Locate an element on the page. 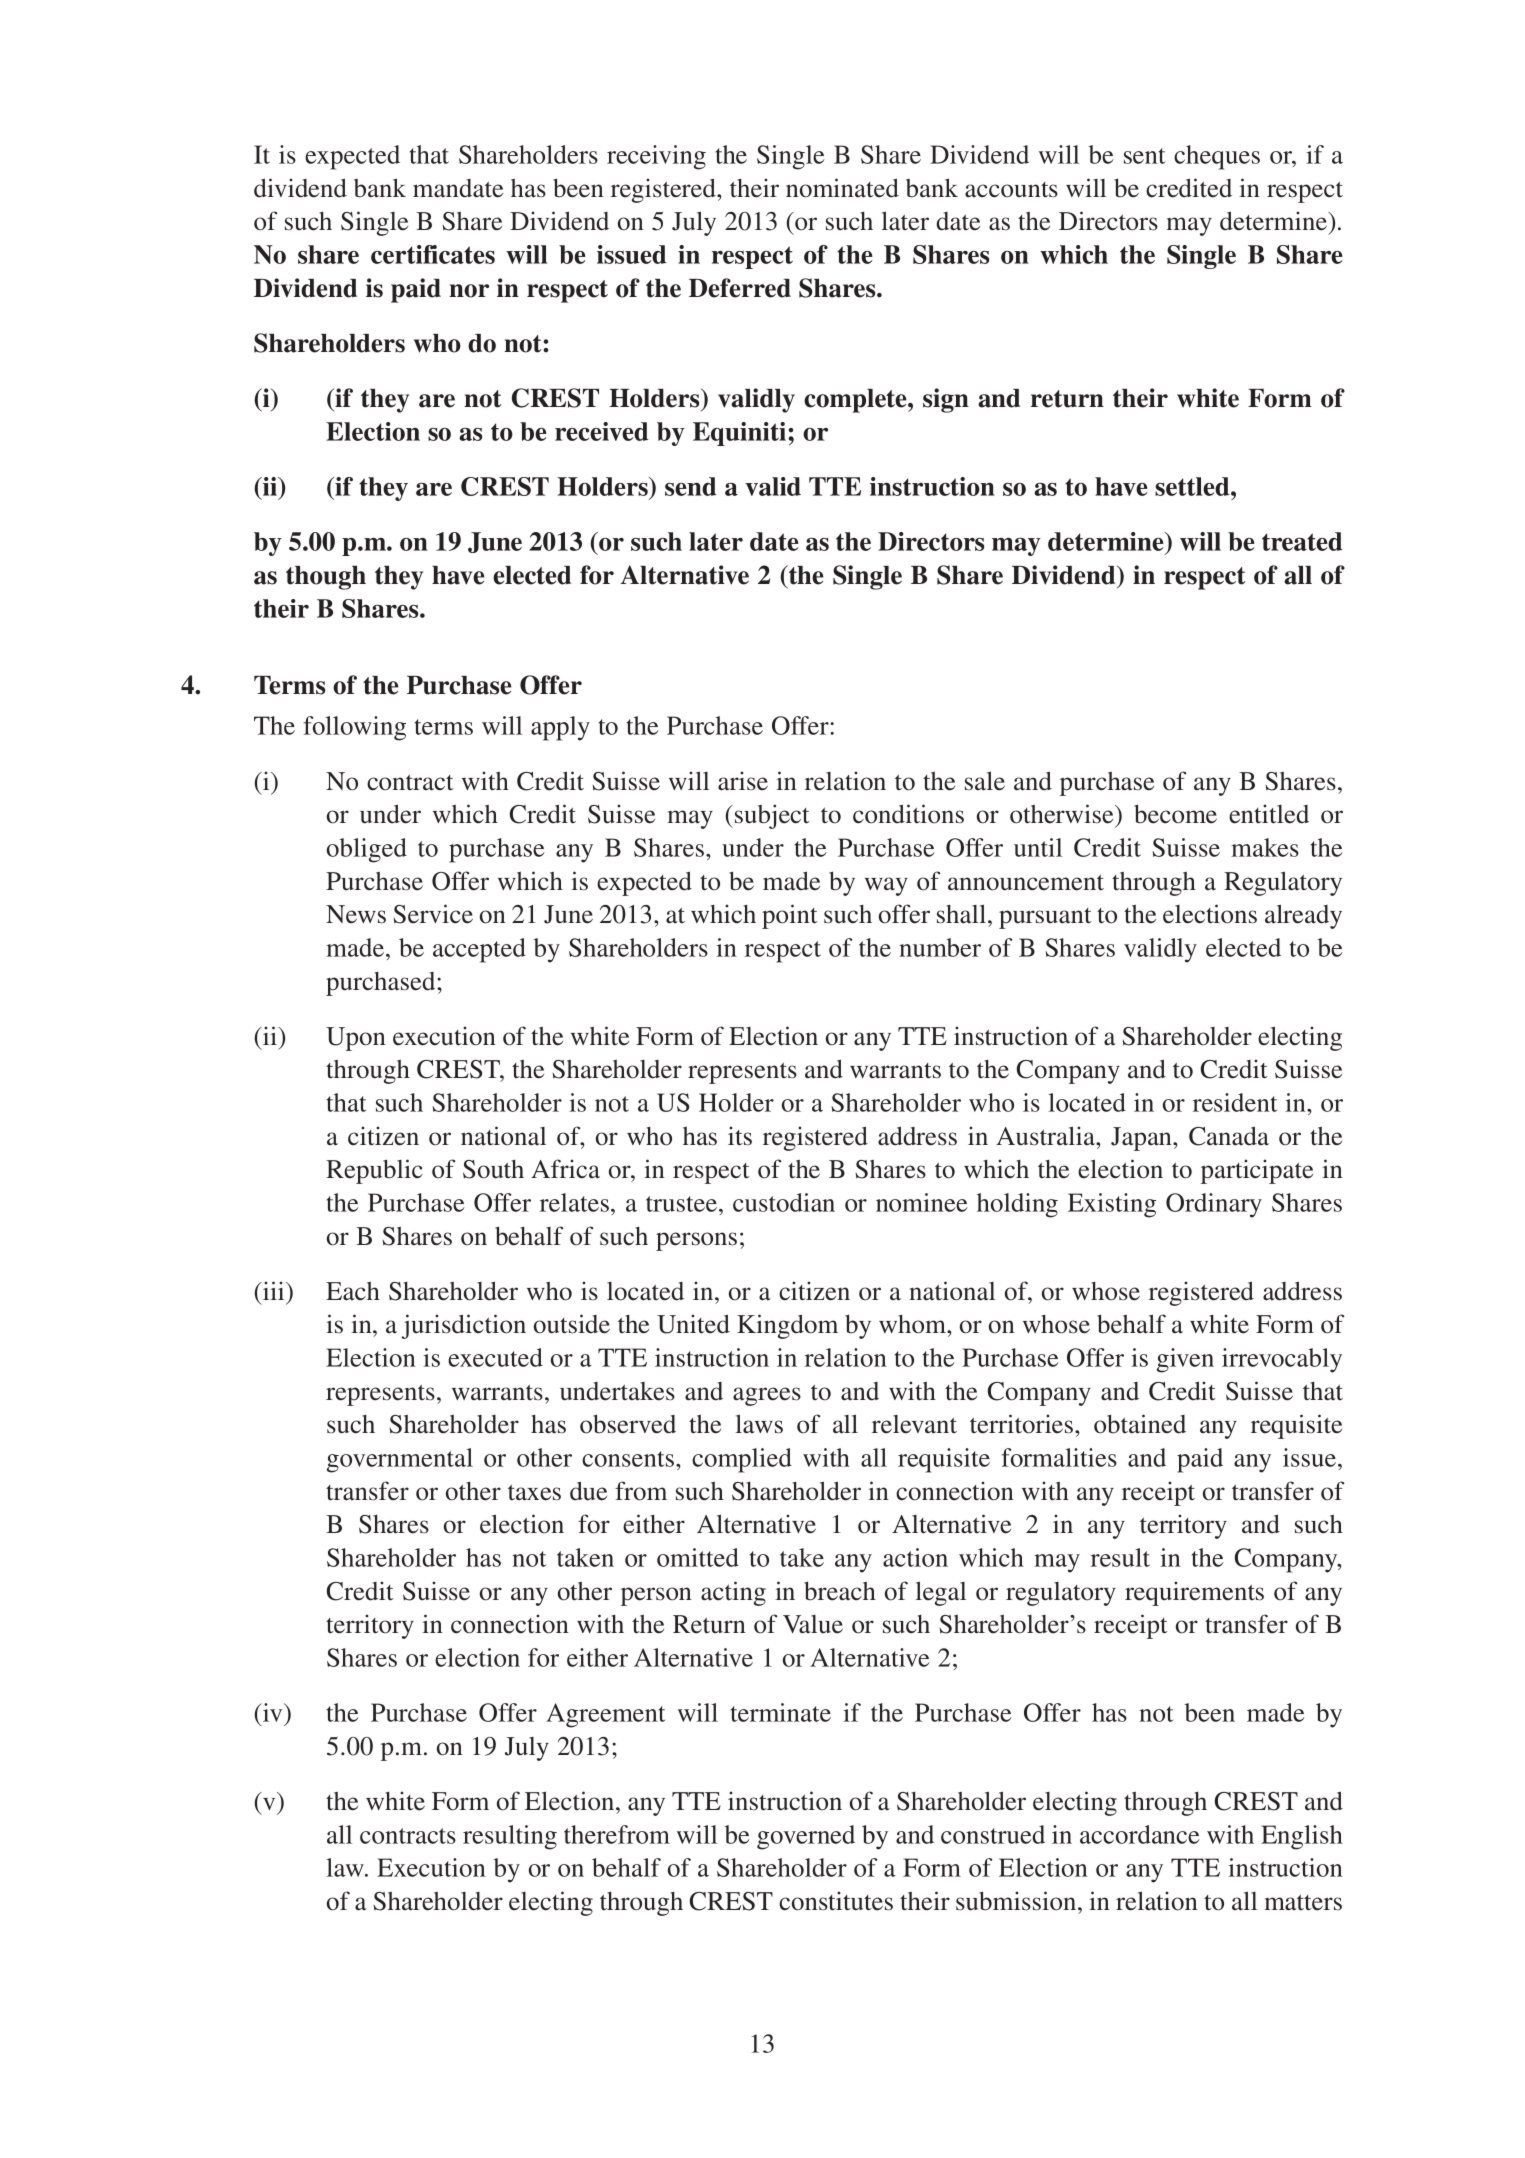 The width and height of the page is (1525, 2158). nominated is located at coordinates (842, 188).
